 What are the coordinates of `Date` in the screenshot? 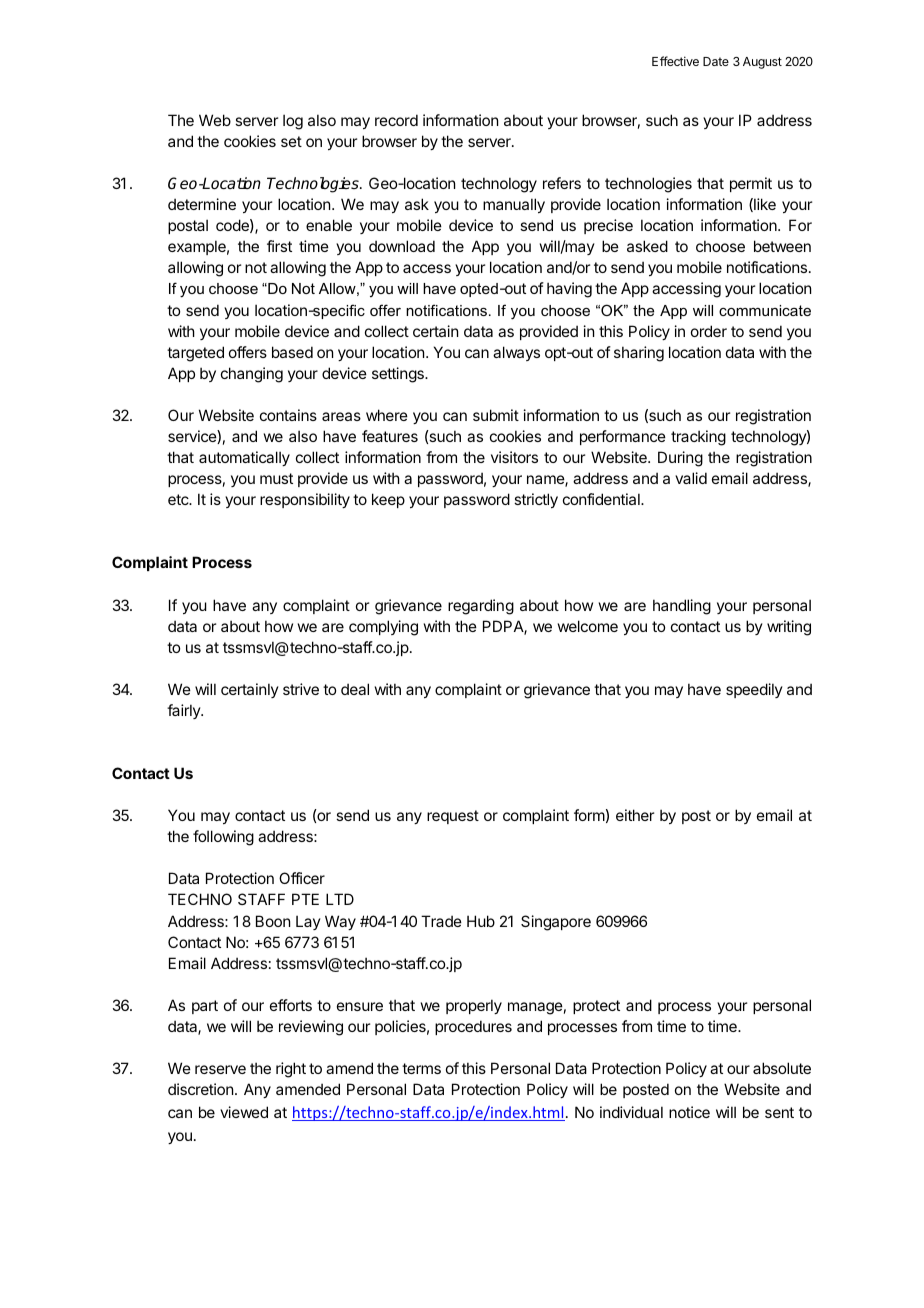 It's located at (716, 61).
